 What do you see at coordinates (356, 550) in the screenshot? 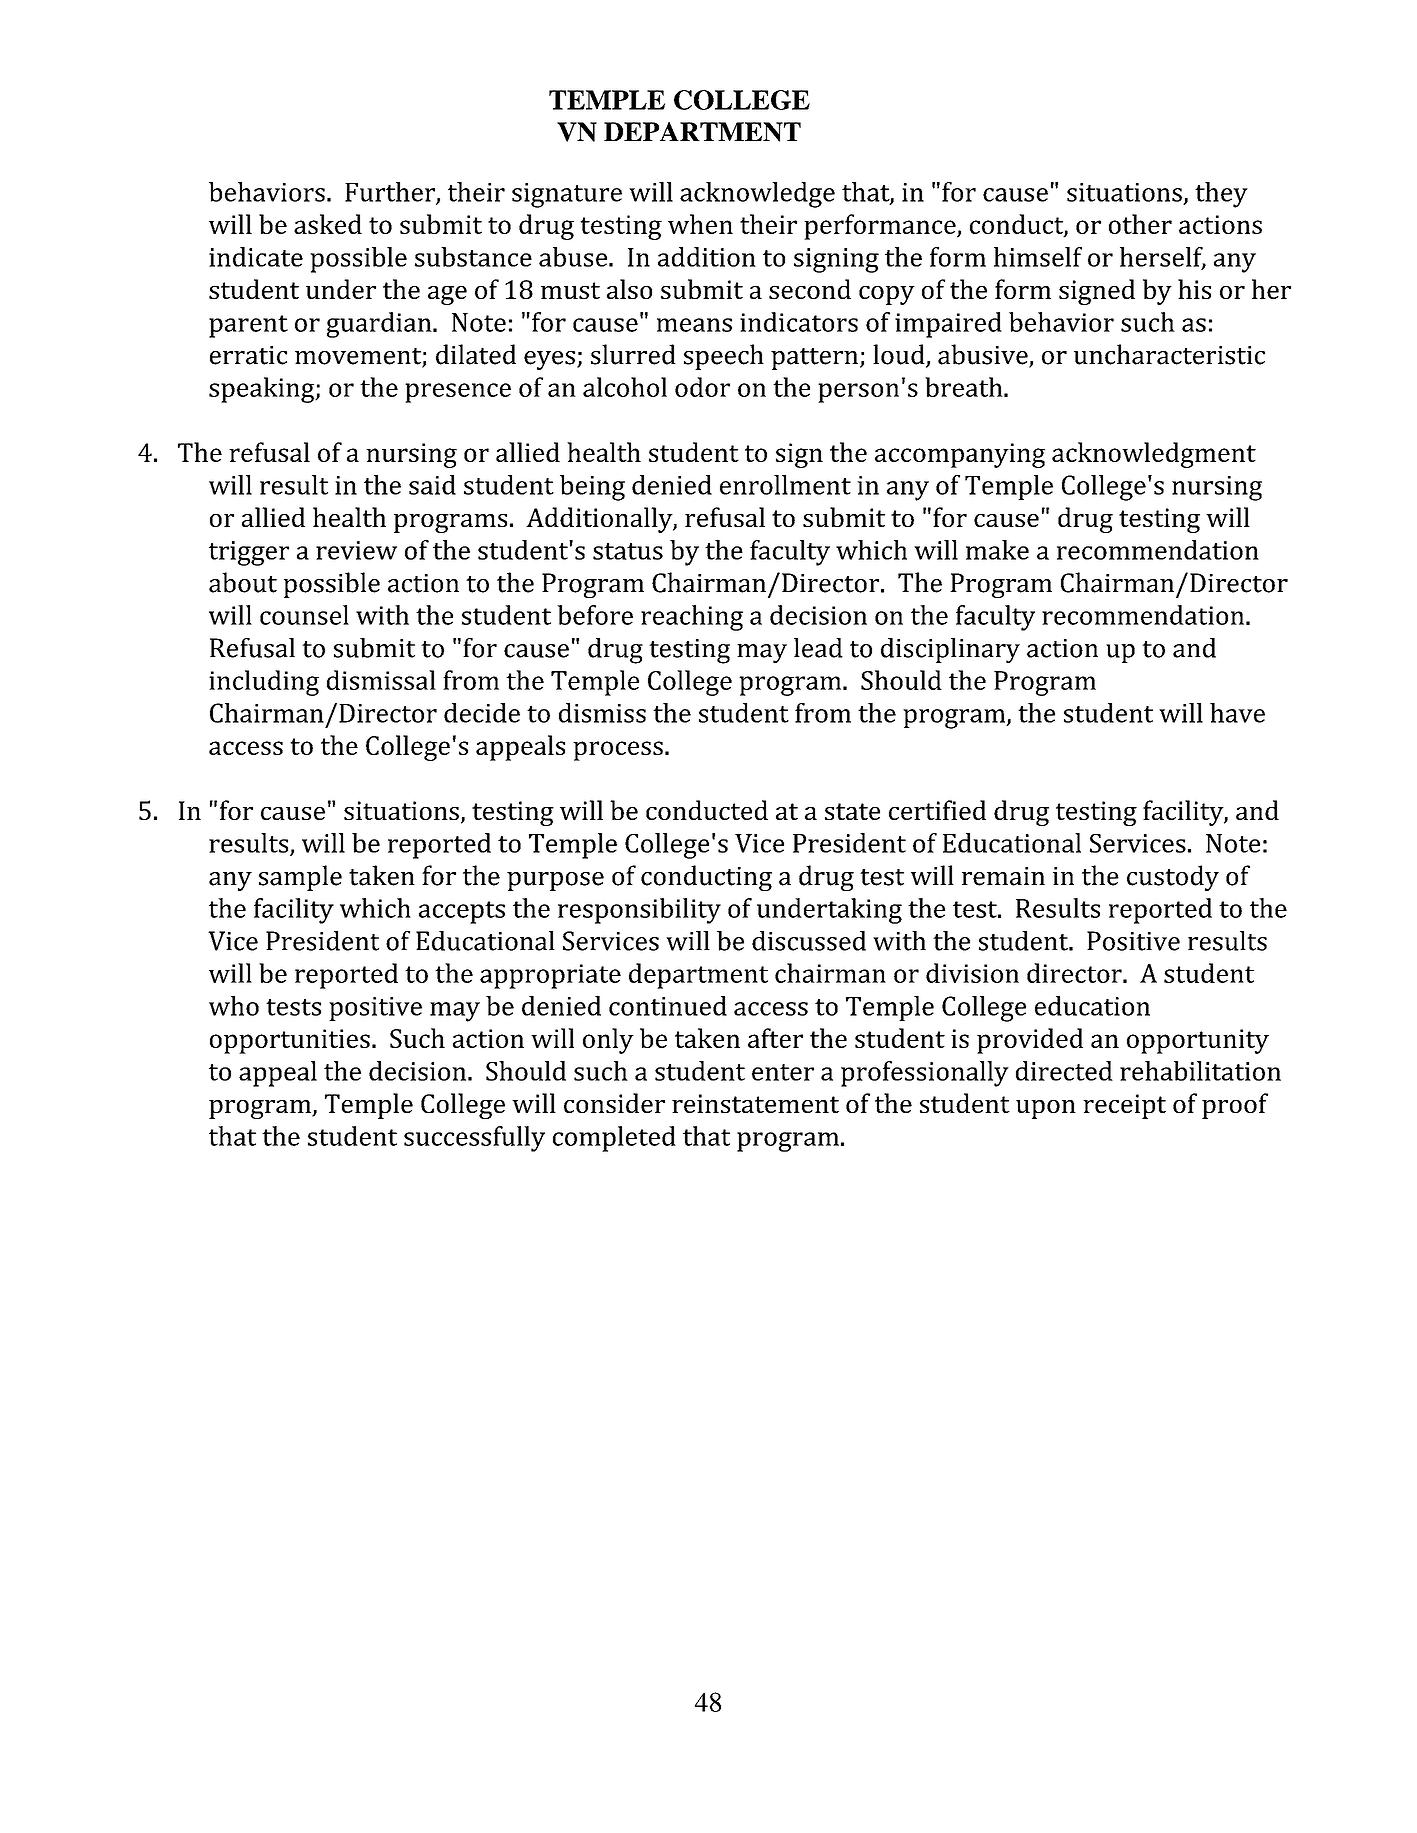
I see `review` at bounding box center [356, 550].
